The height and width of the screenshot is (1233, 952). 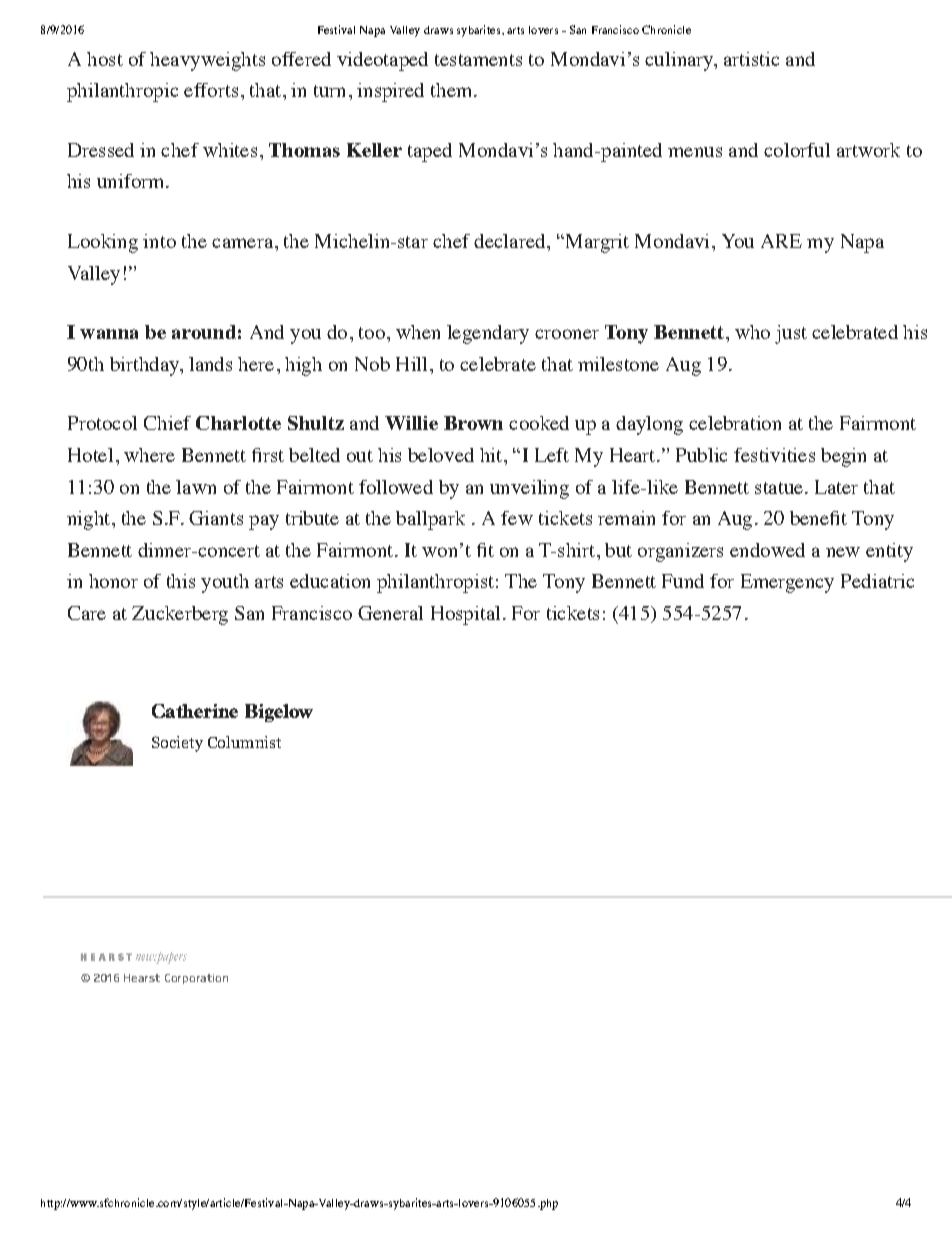 I want to click on Hearst, so click(x=142, y=978).
